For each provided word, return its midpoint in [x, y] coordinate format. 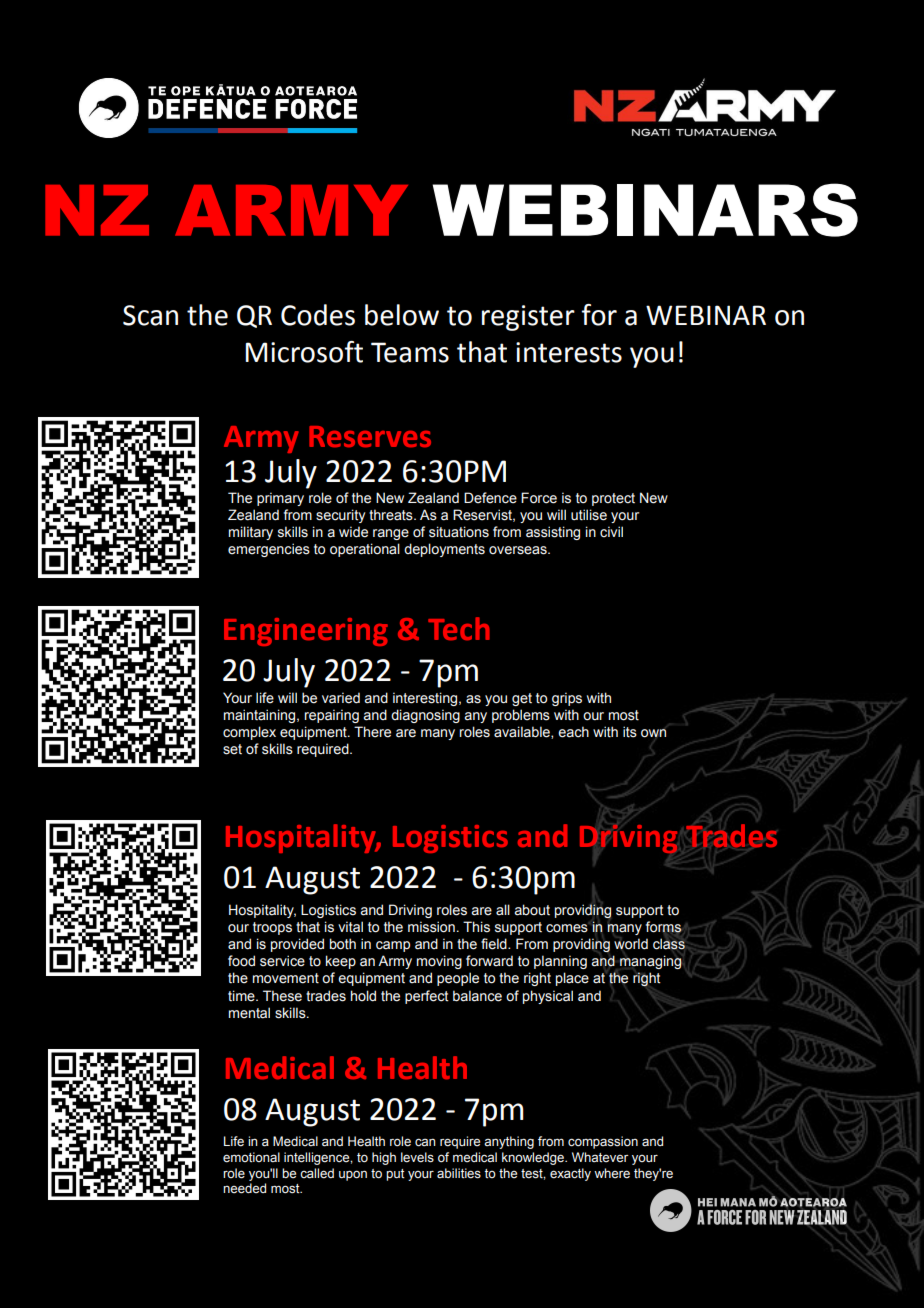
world [631, 944]
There [372, 732]
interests [569, 352]
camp [393, 946]
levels [417, 1157]
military [251, 533]
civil [611, 532]
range [391, 534]
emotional [251, 1157]
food [241, 961]
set [232, 749]
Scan [150, 315]
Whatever [600, 1157]
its [630, 732]
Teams [410, 352]
